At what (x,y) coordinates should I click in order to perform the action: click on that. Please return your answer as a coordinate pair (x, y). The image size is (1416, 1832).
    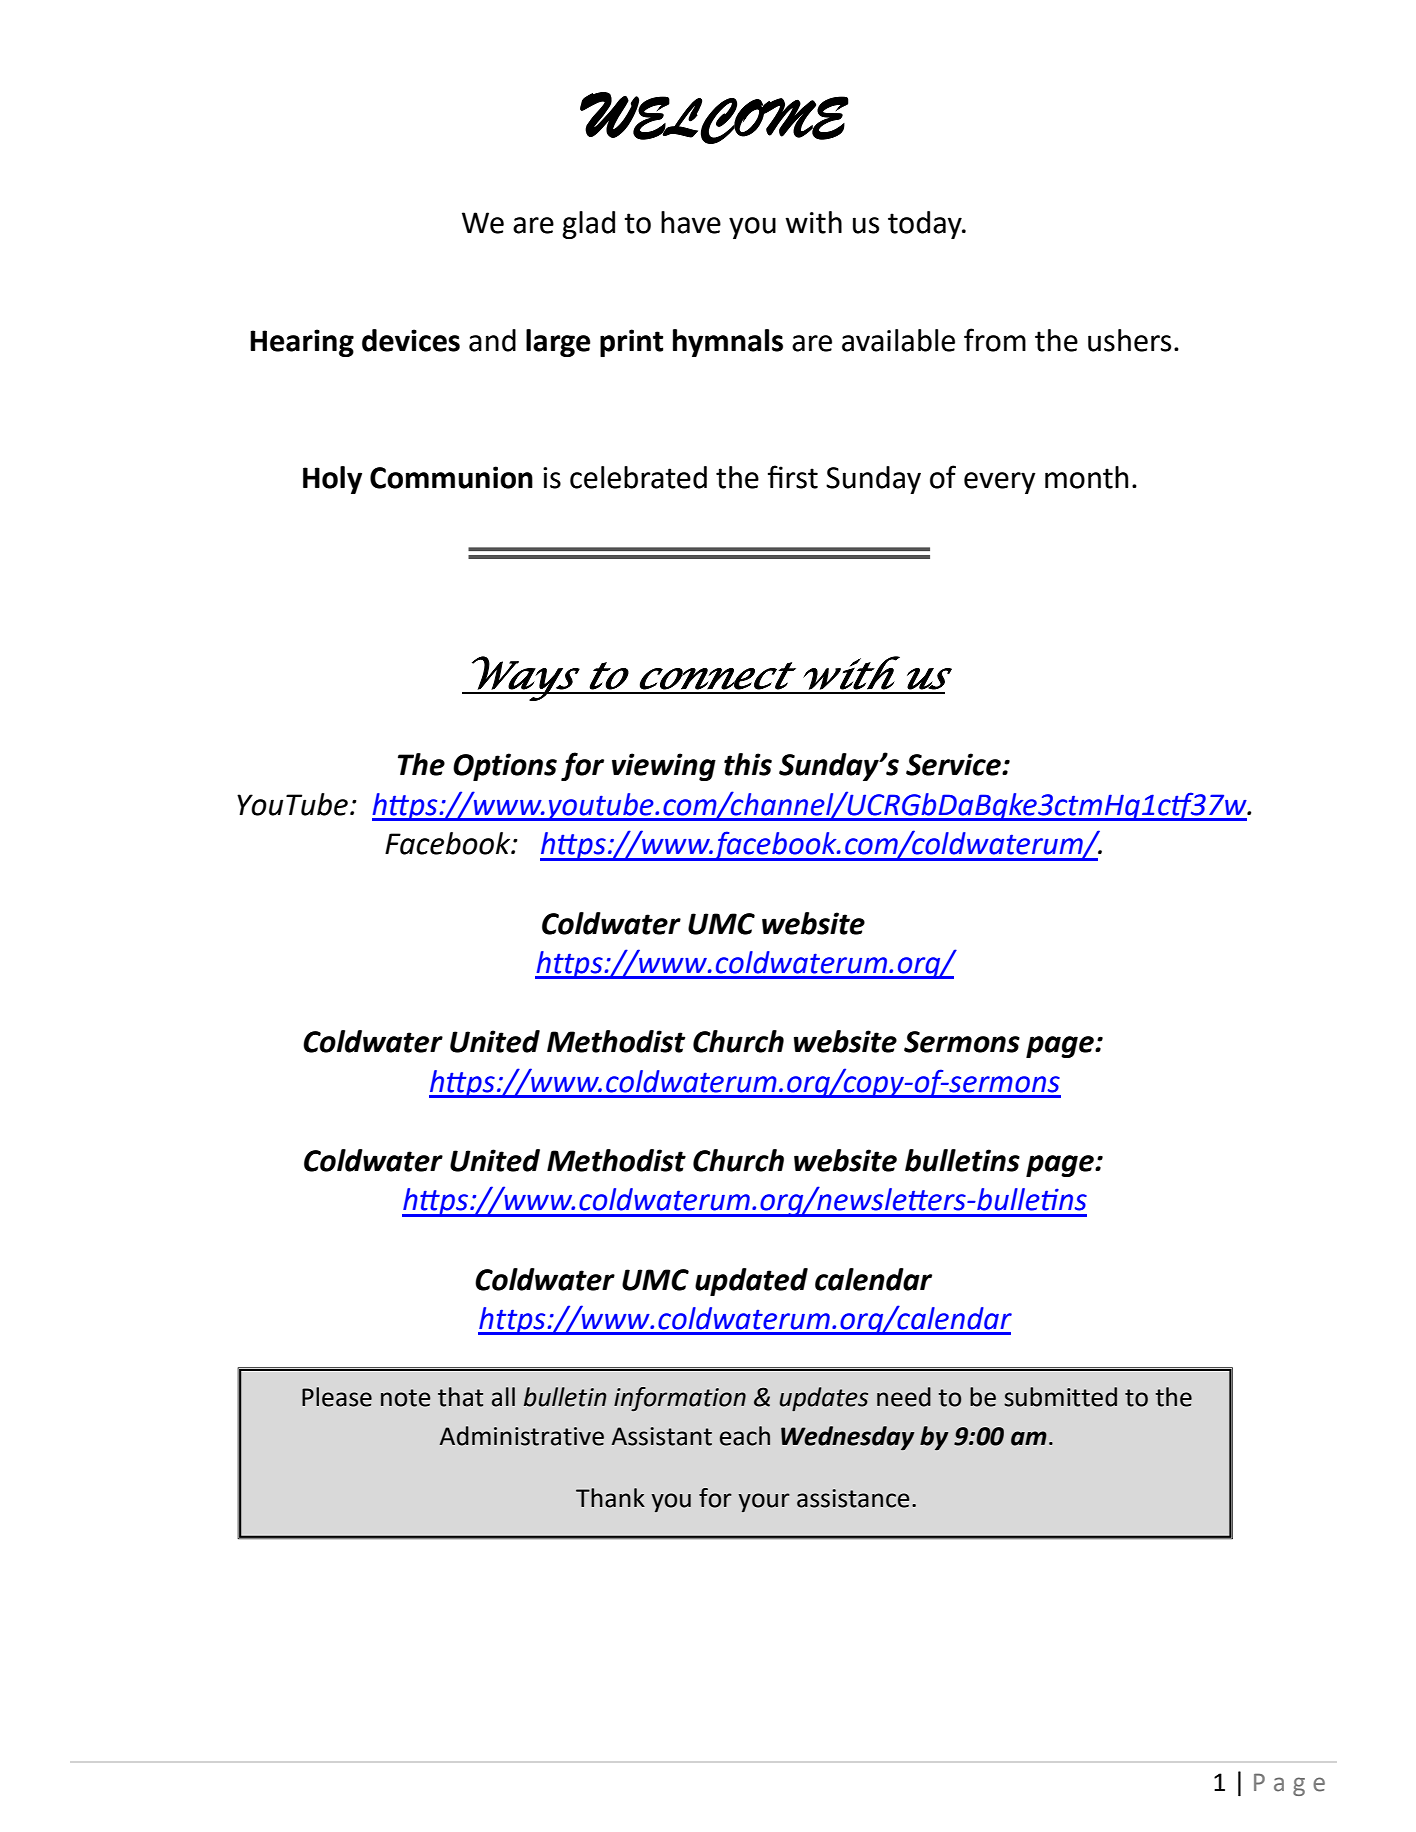
    Looking at the image, I should click on (460, 1397).
